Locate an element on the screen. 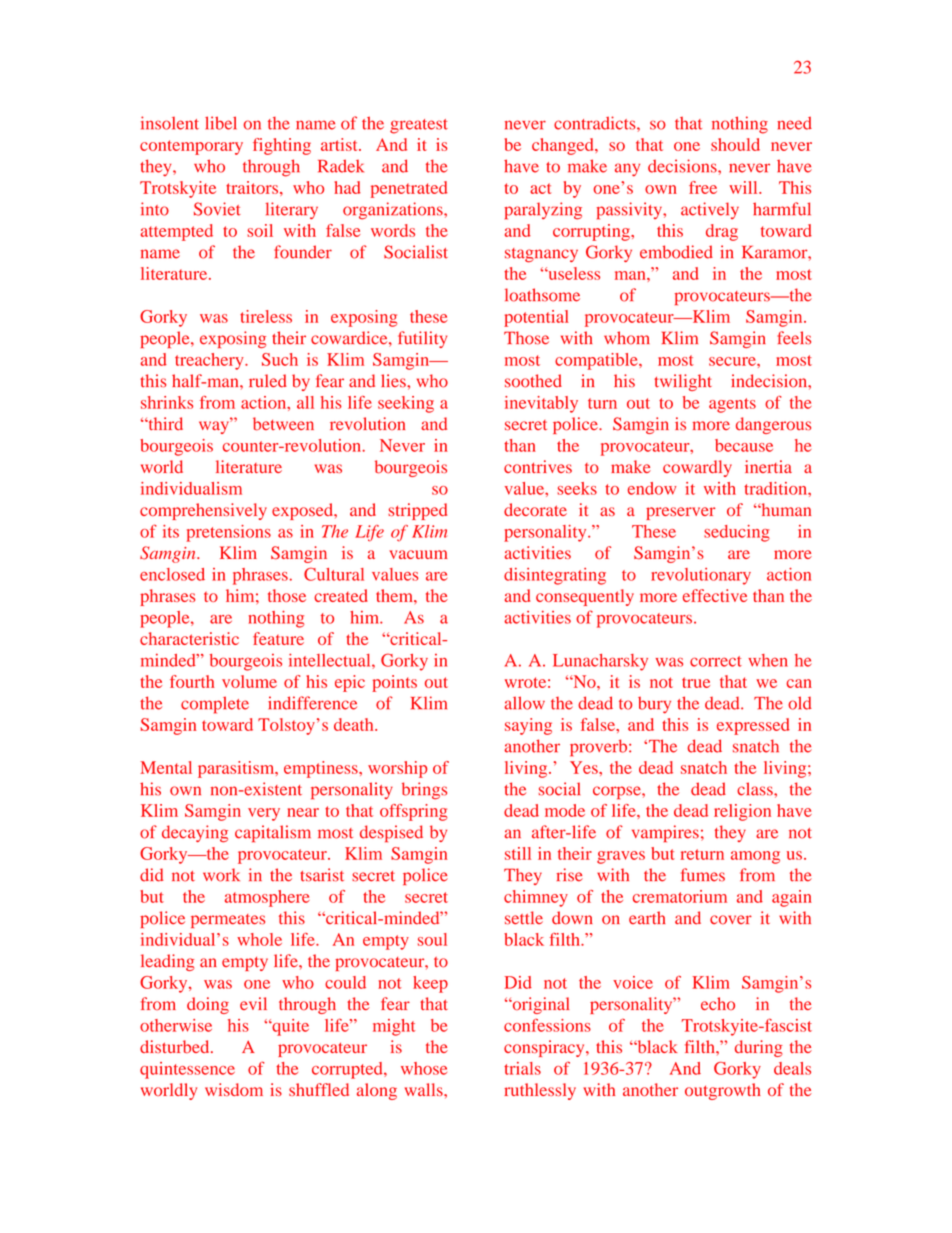  treachery is located at coordinates (210, 361).
